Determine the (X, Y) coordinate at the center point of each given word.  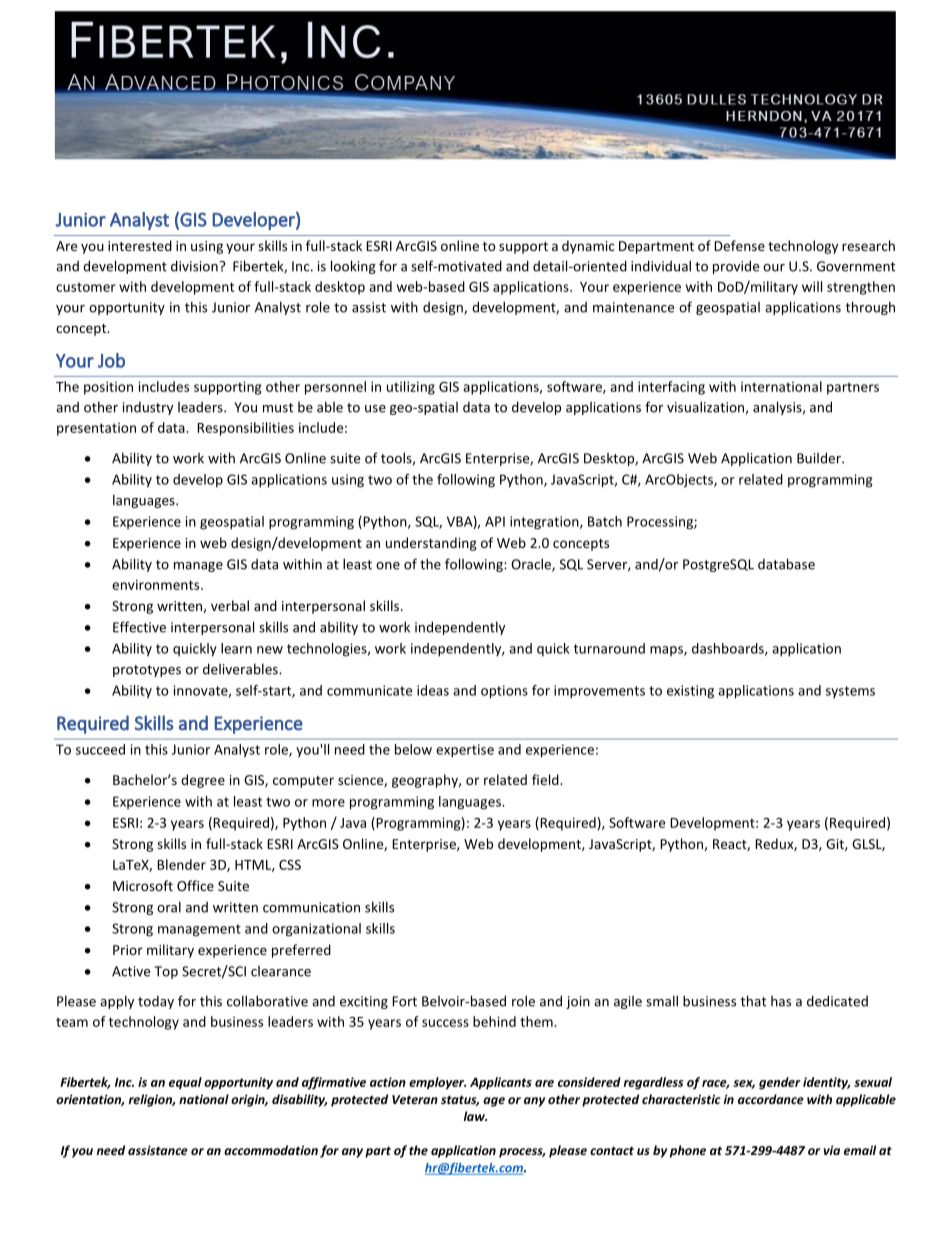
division (194, 266)
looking (353, 267)
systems (850, 692)
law (475, 1116)
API (495, 521)
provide (736, 267)
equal (185, 1083)
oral (169, 907)
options (504, 692)
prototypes (147, 671)
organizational (316, 930)
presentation (96, 429)
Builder (820, 458)
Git (836, 845)
